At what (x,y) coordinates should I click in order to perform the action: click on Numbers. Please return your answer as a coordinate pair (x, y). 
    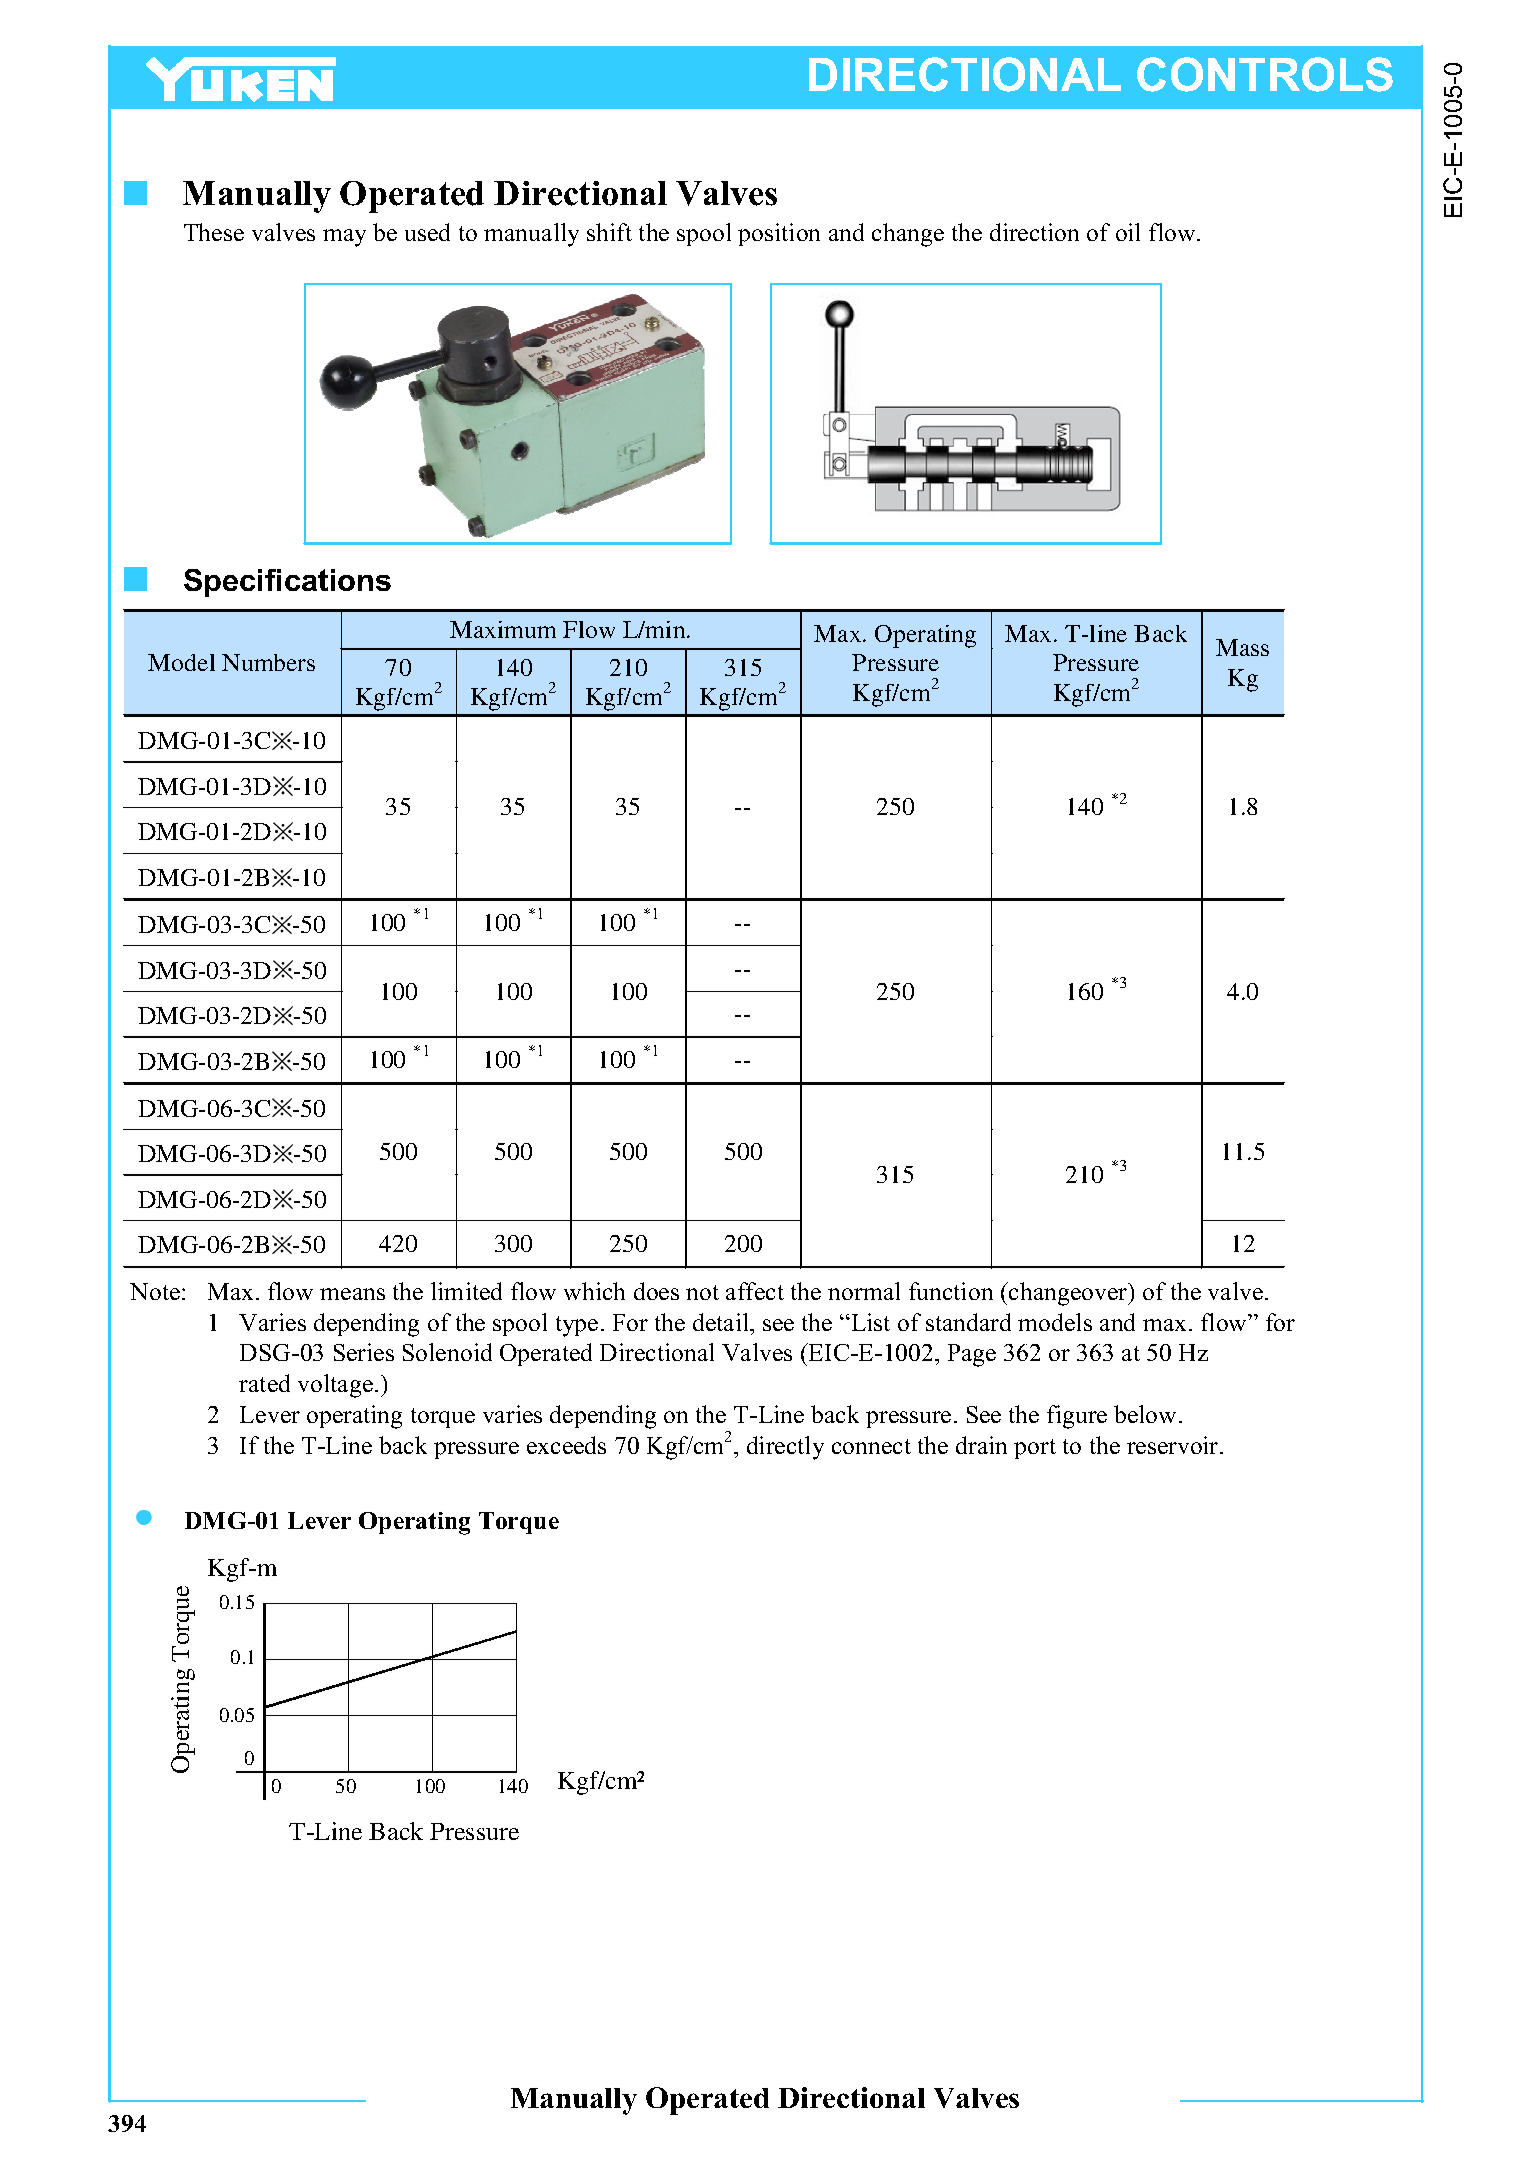
    Looking at the image, I should click on (268, 662).
